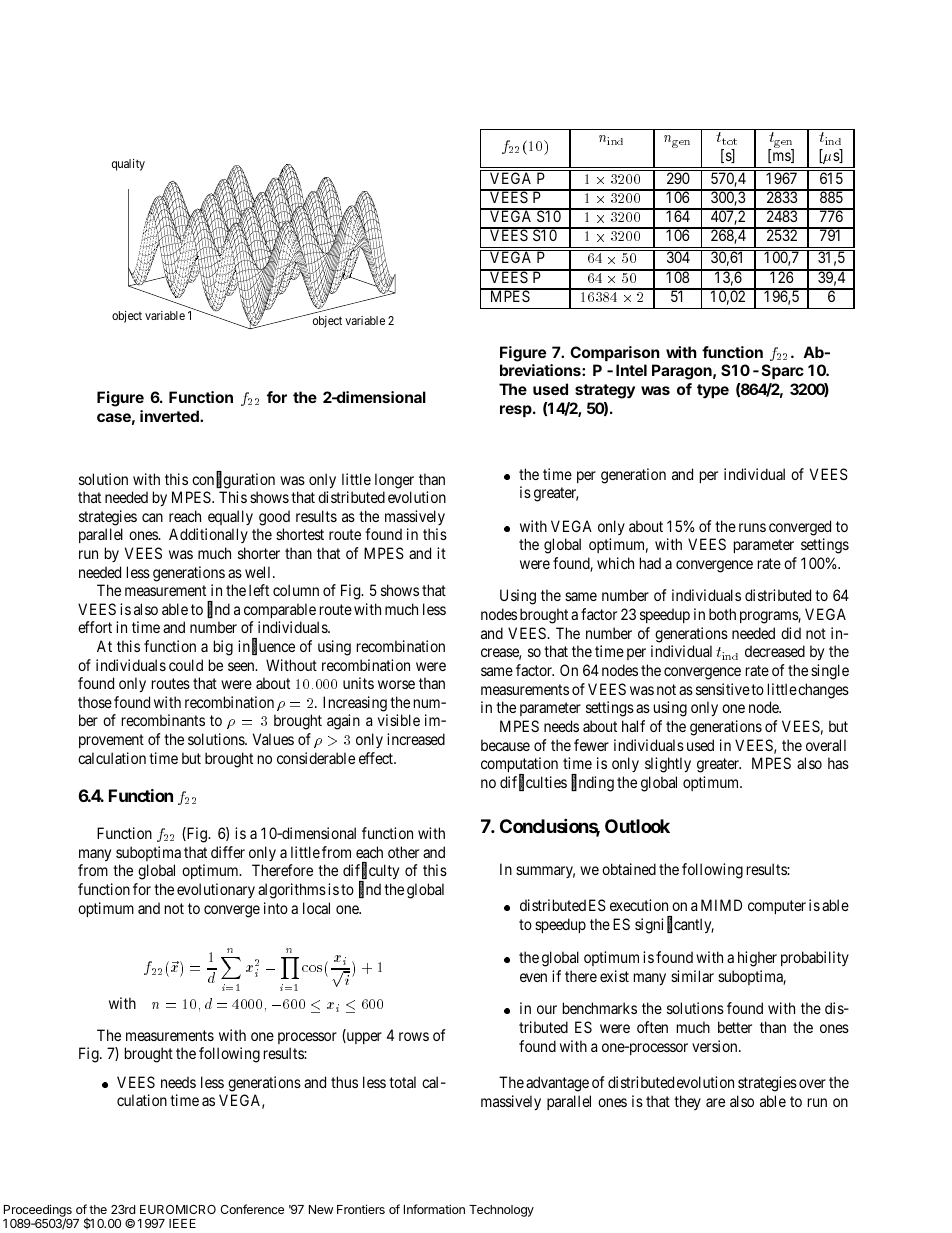 The image size is (952, 1233). I want to click on type, so click(713, 391).
